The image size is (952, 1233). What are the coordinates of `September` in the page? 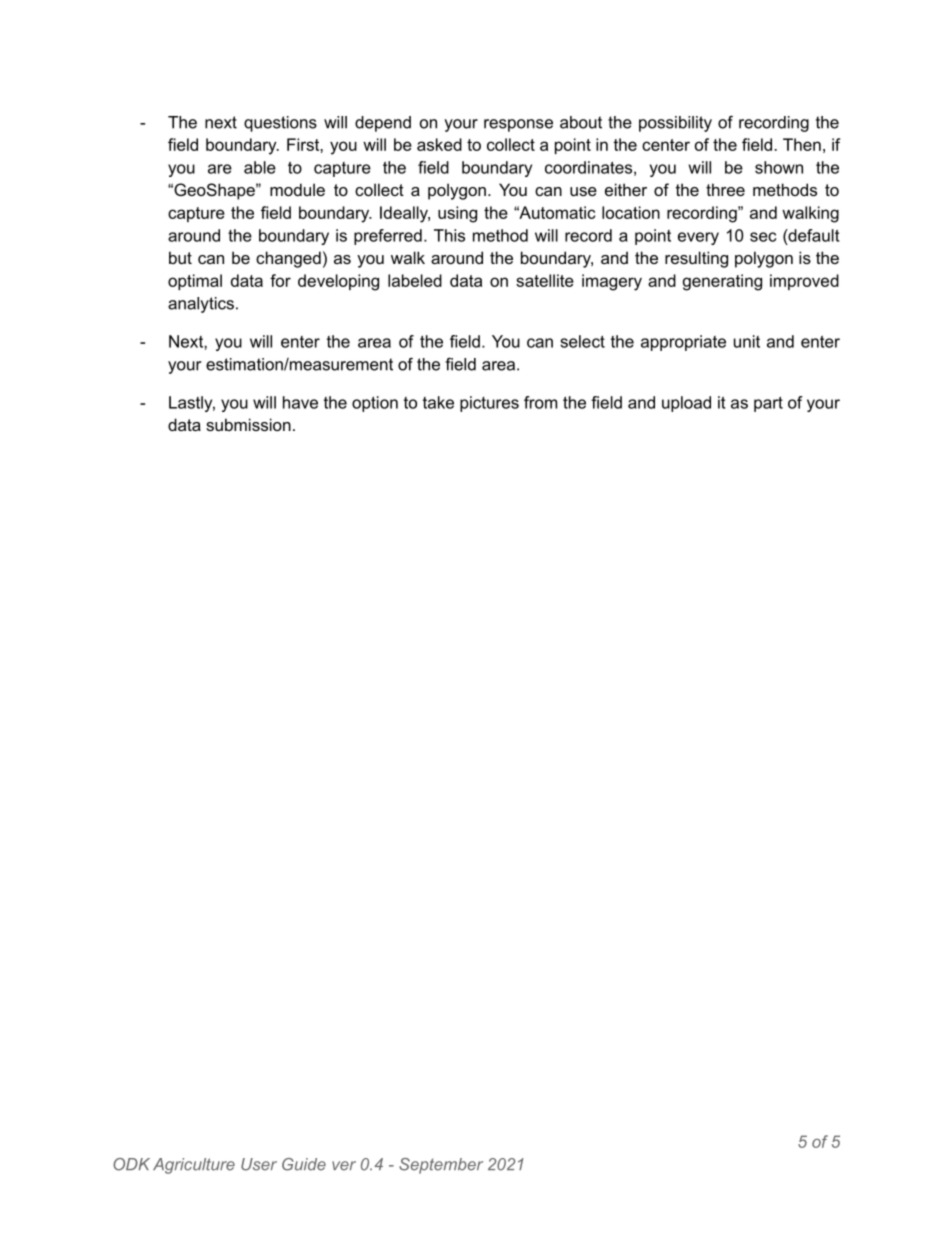 It's located at (441, 1166).
